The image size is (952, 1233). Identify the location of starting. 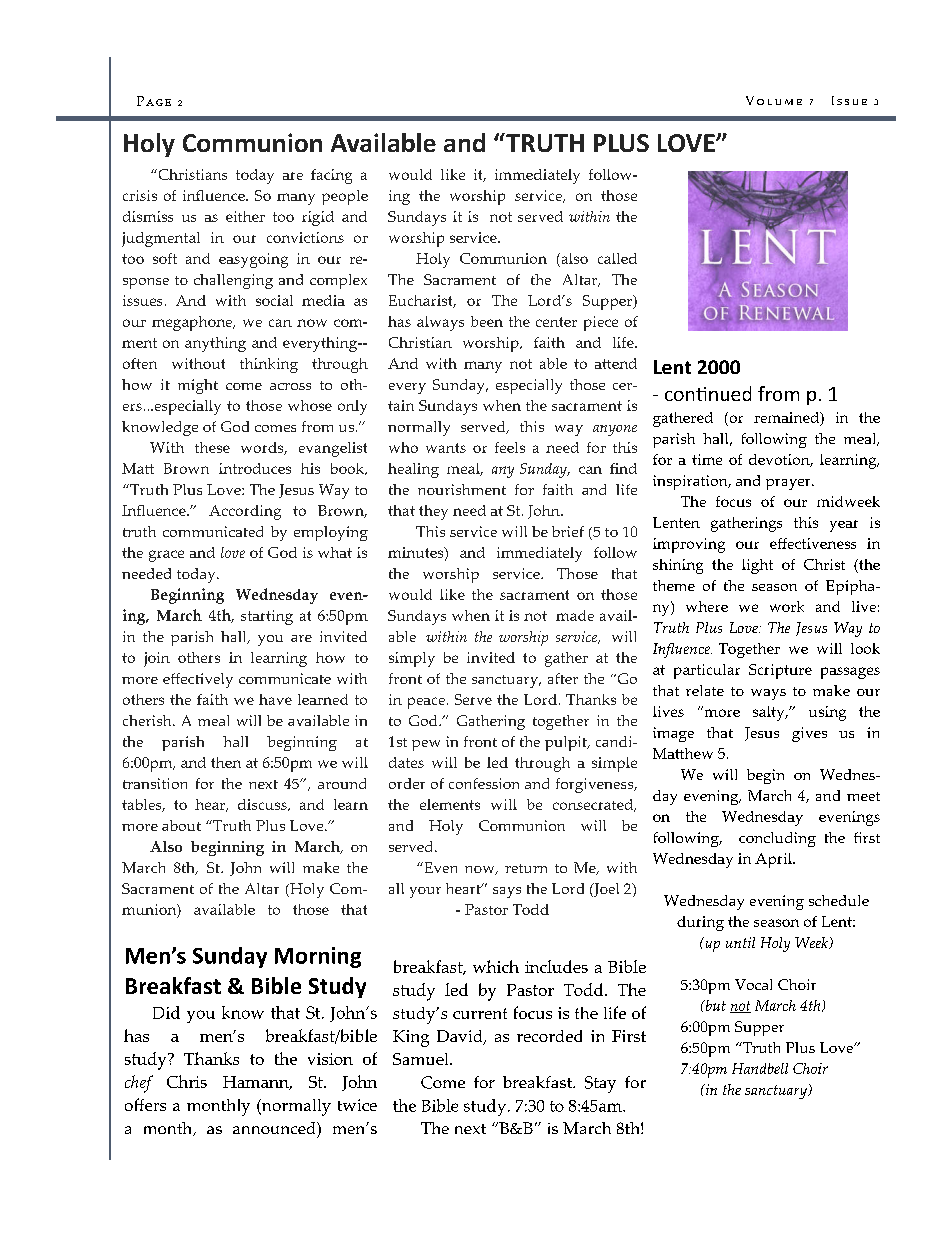
(267, 617).
